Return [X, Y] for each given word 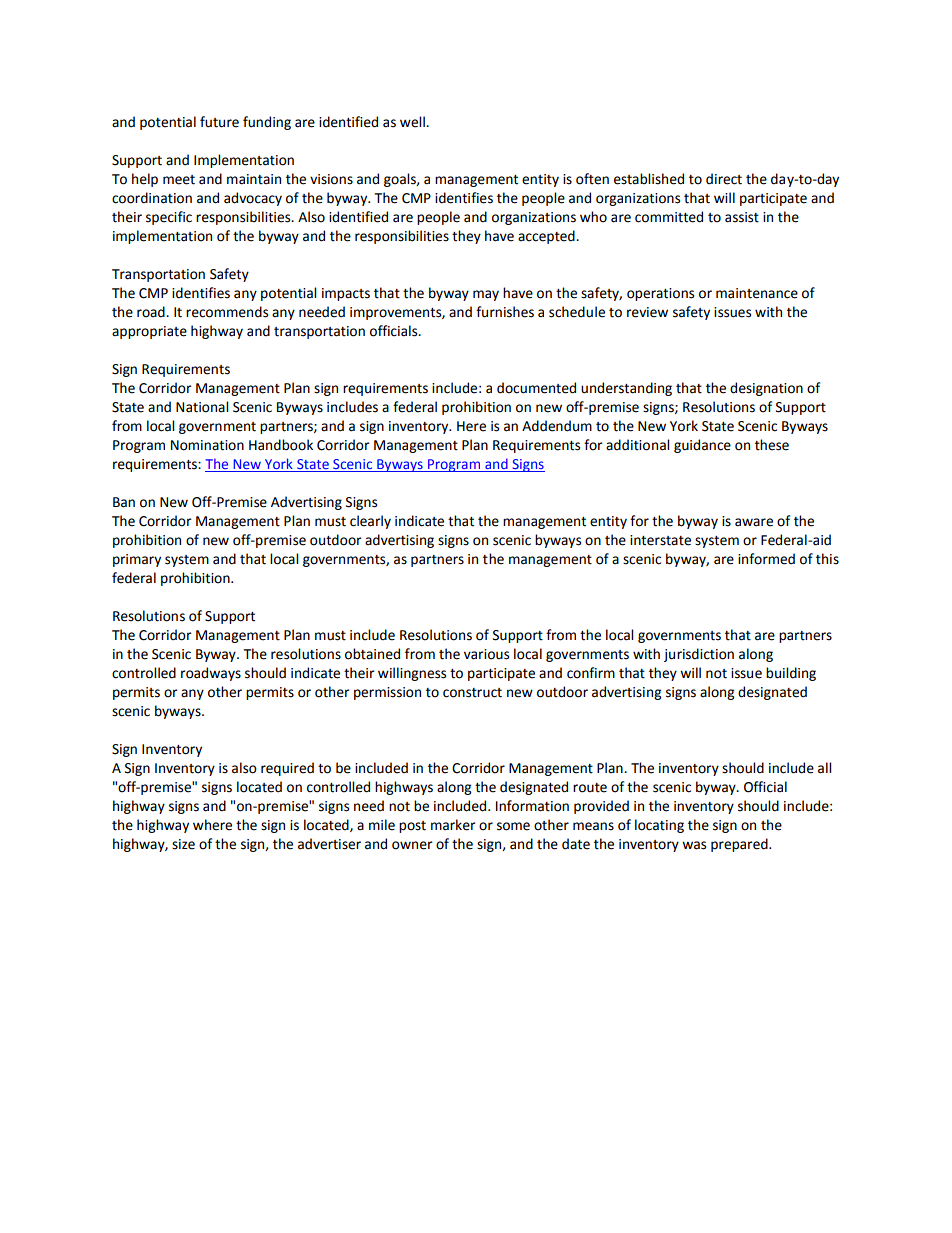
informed [766, 559]
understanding [626, 389]
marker [453, 825]
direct [724, 179]
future [219, 122]
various [486, 654]
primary [137, 560]
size [183, 844]
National [202, 407]
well [413, 122]
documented [536, 388]
